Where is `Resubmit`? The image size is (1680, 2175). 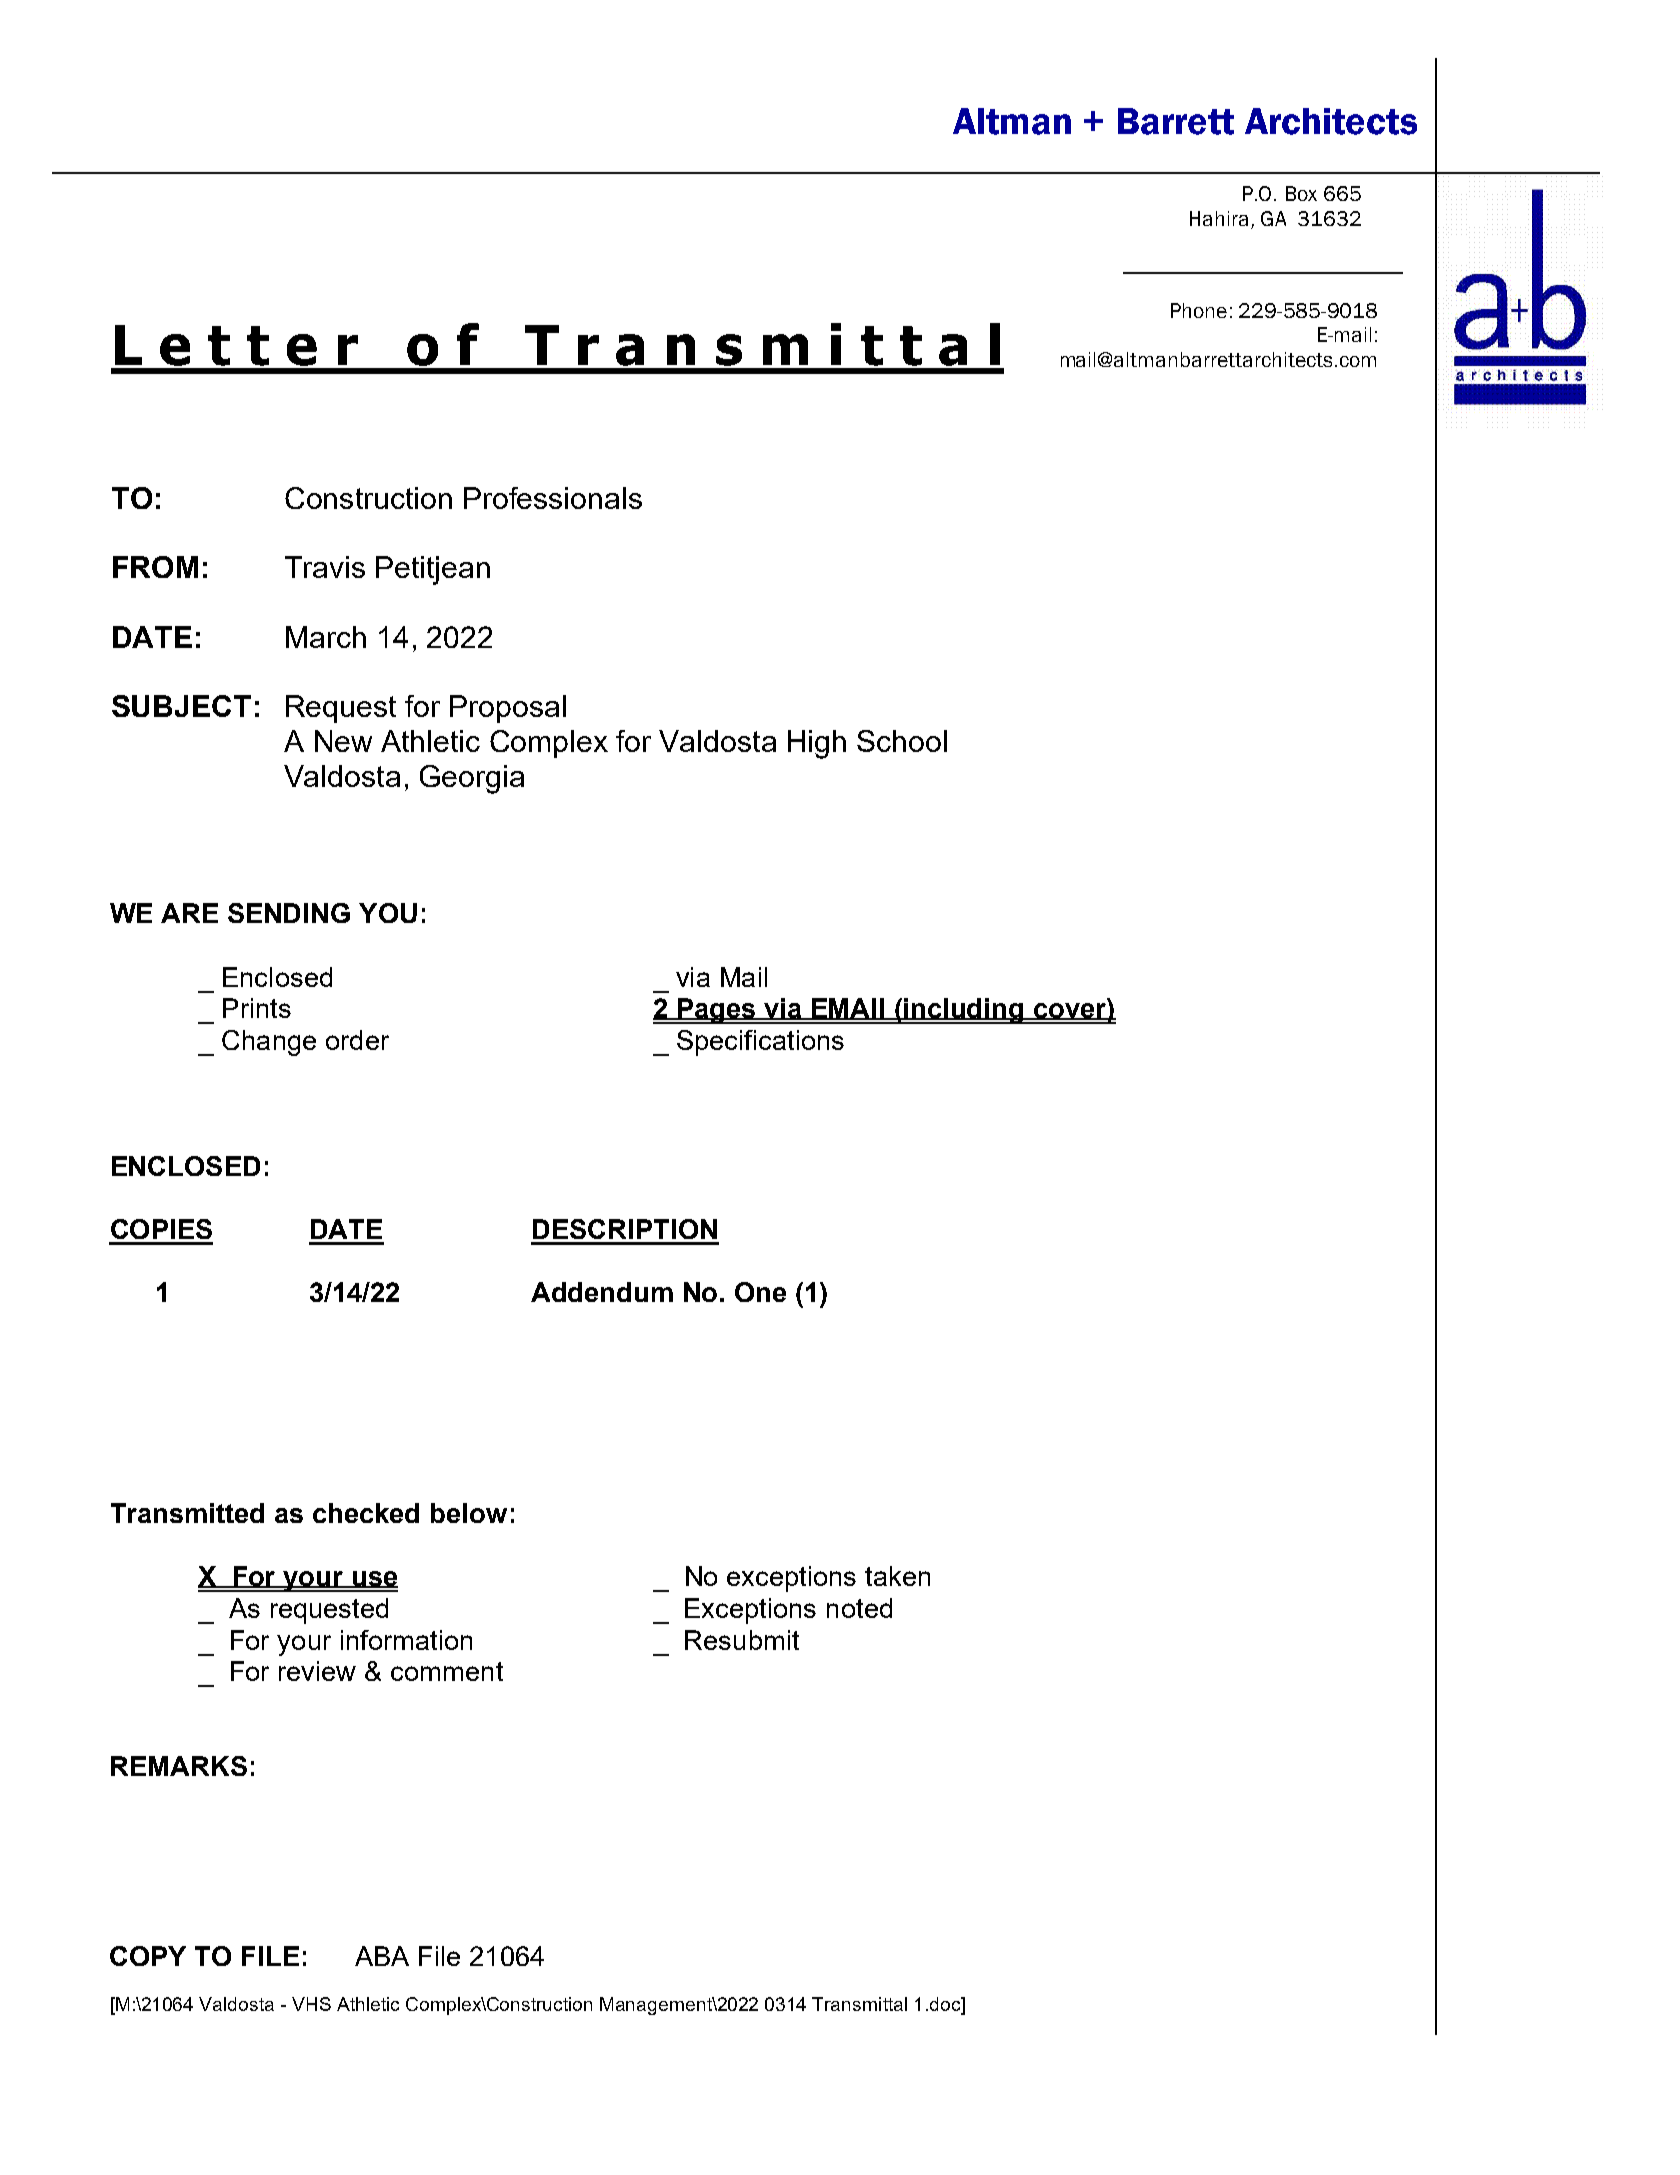 Resubmit is located at coordinates (742, 1640).
